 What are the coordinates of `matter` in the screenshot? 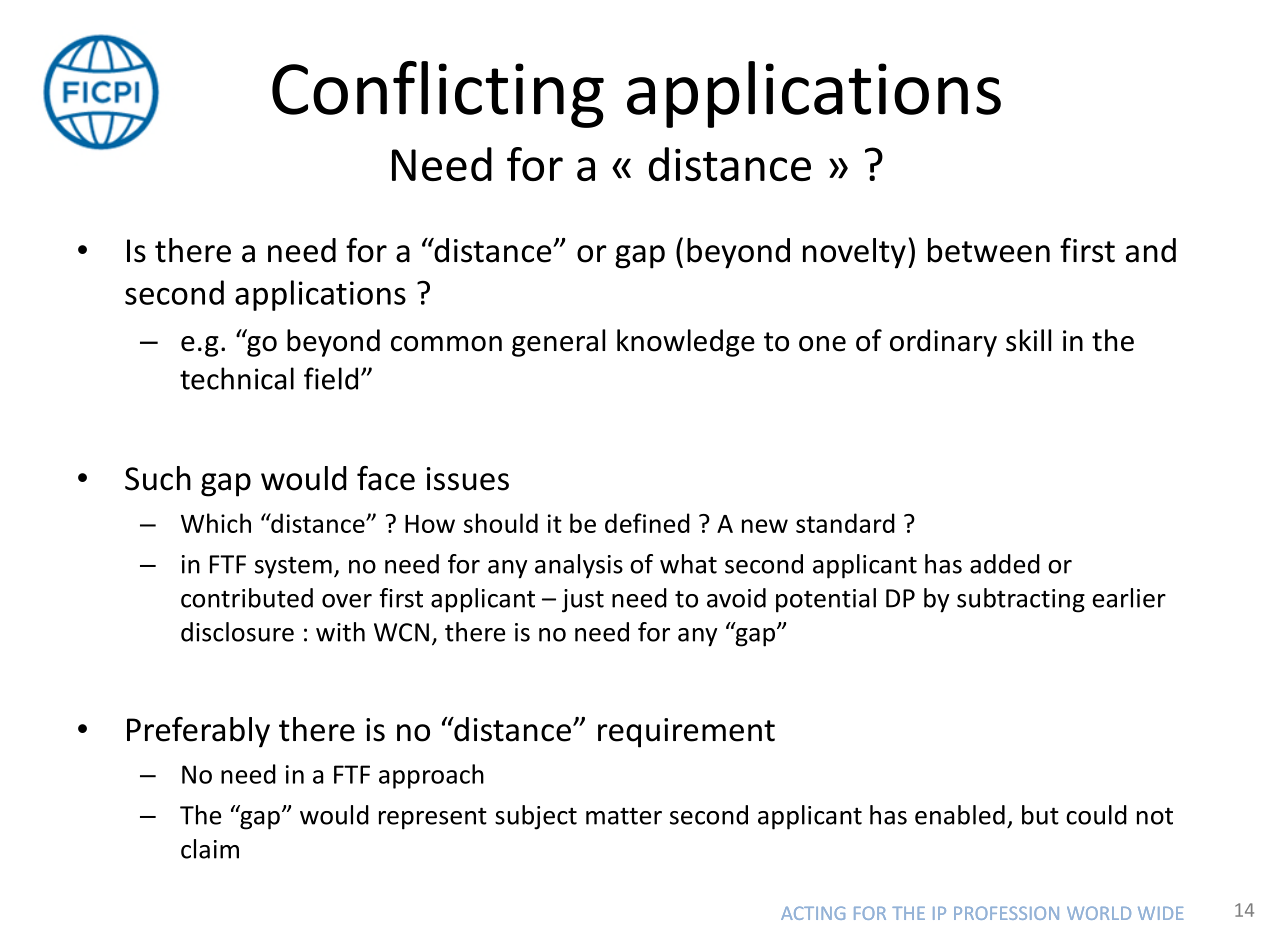 It's located at (624, 816).
